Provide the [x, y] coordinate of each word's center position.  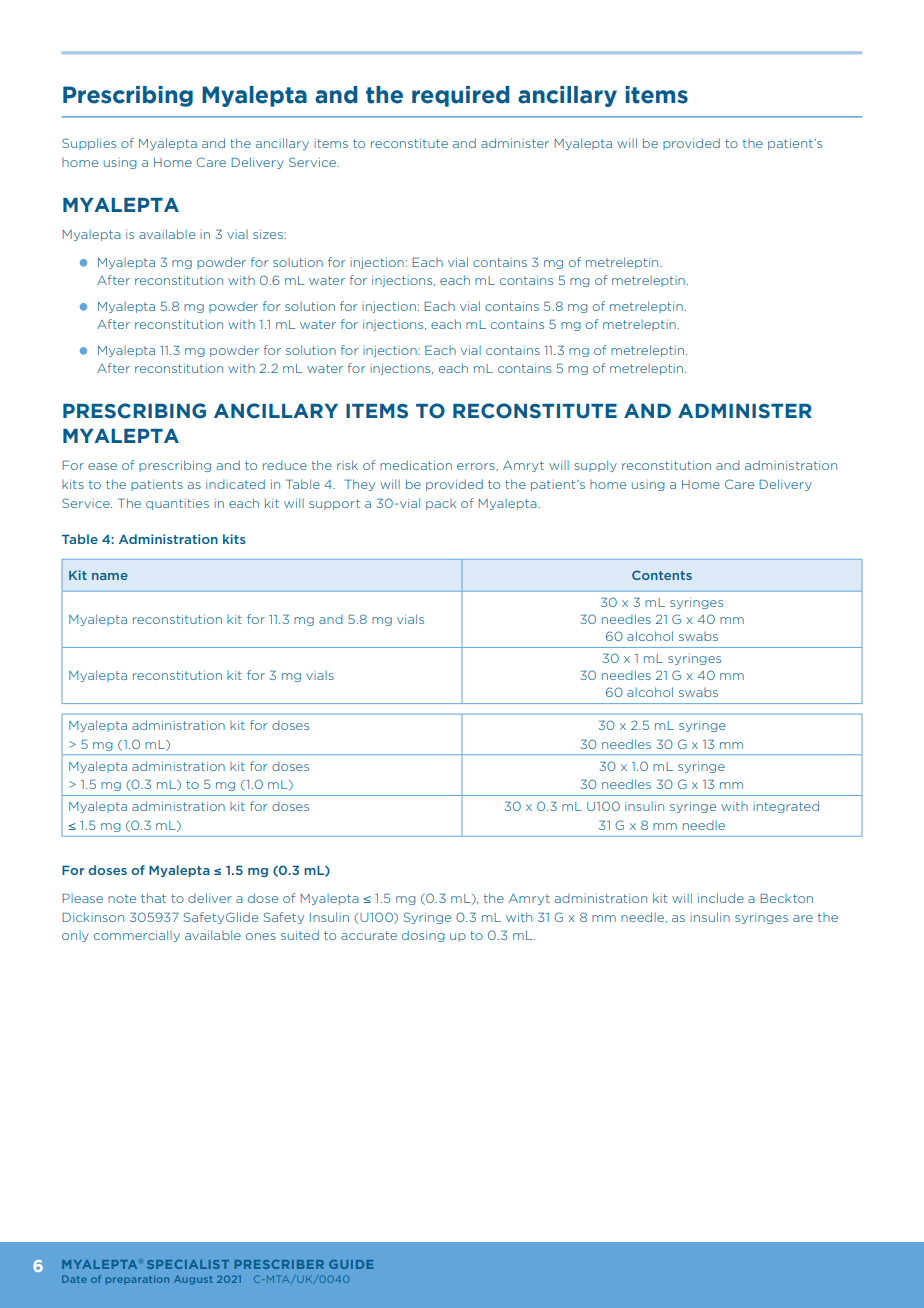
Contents [662, 575]
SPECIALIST [188, 1264]
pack [441, 504]
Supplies [89, 144]
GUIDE [351, 1264]
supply [596, 466]
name [110, 576]
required [461, 96]
